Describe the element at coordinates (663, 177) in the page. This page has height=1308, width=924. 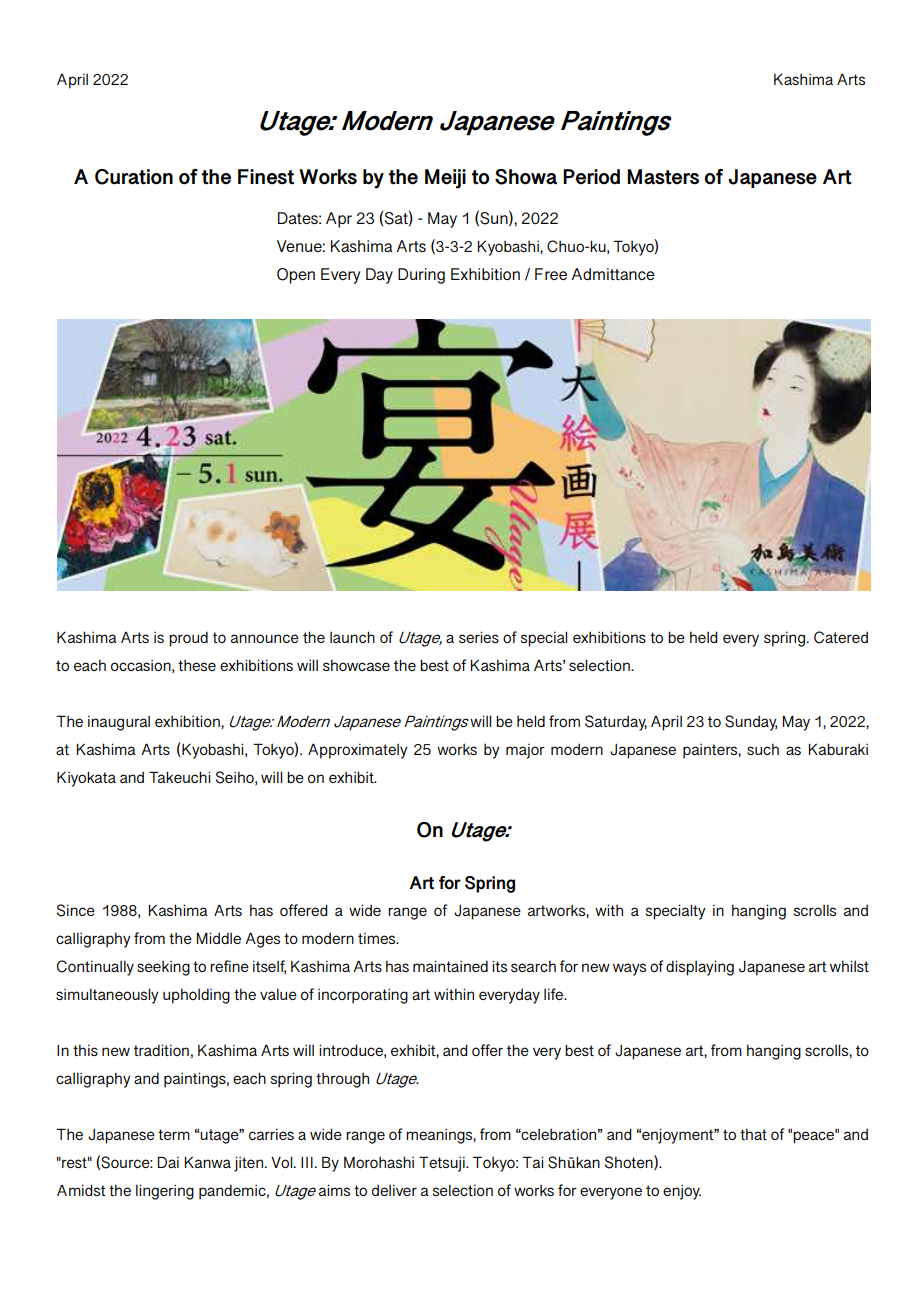
I see `Masters` at that location.
